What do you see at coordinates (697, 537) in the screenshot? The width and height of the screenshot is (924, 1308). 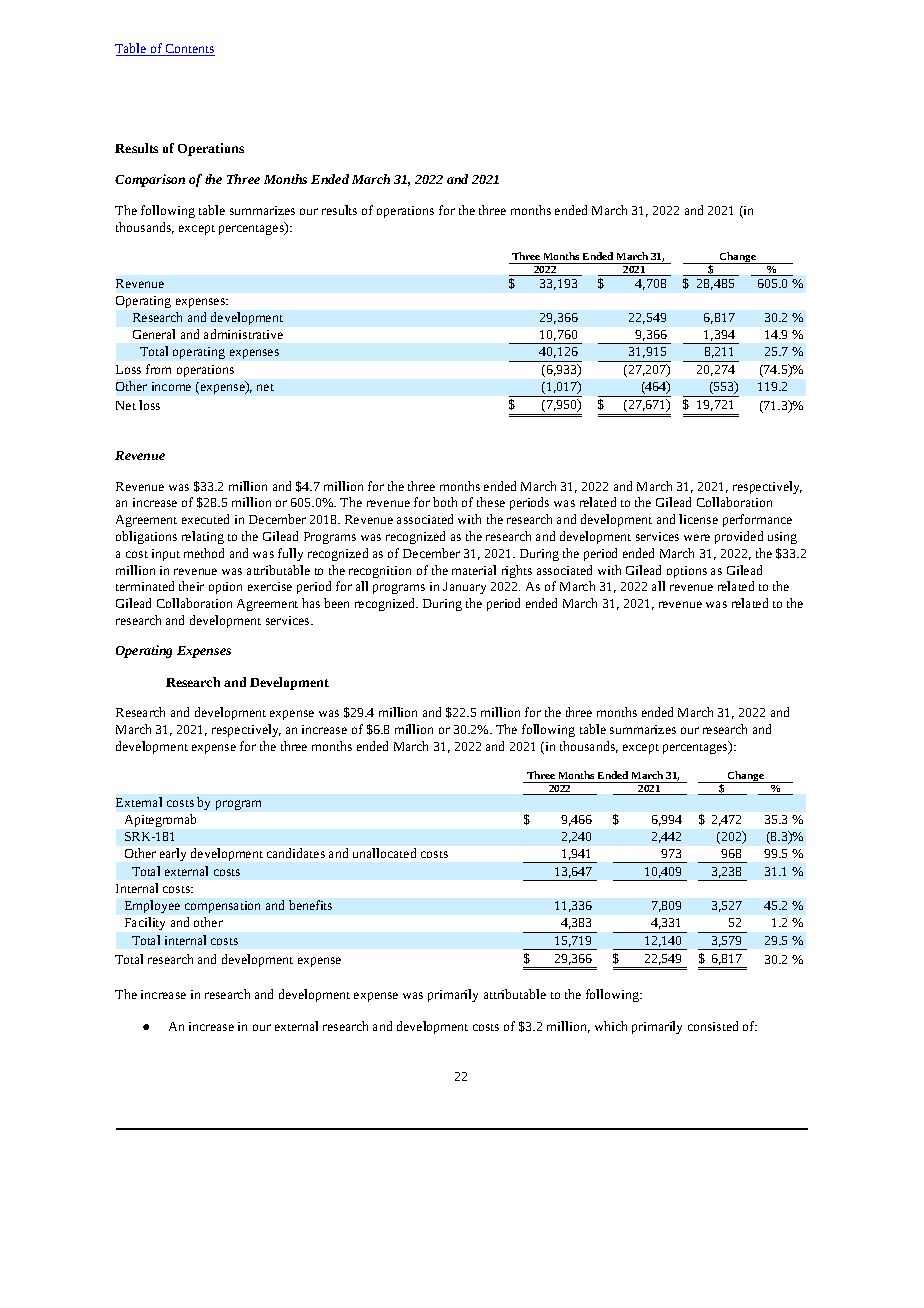 I see `were` at bounding box center [697, 537].
